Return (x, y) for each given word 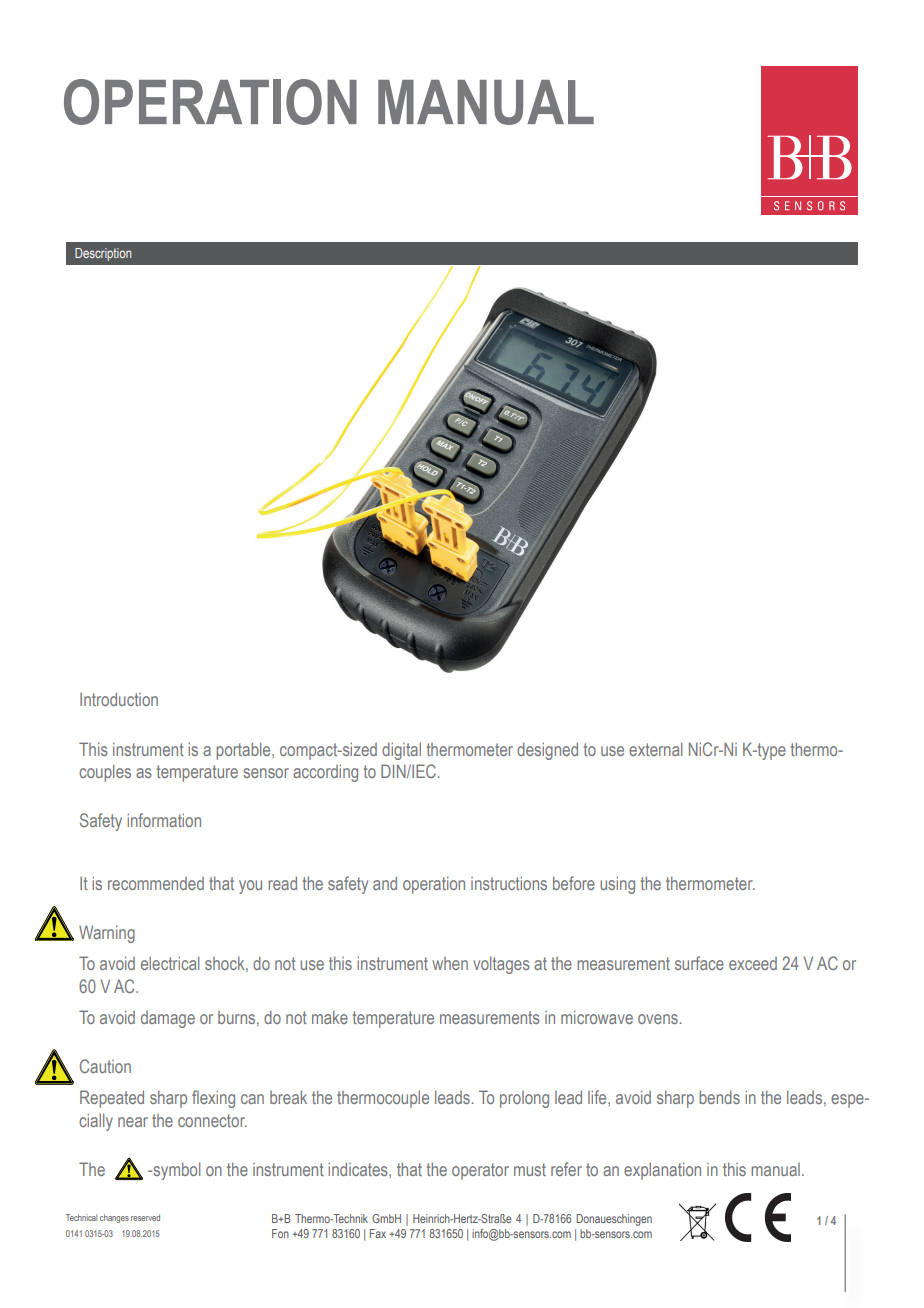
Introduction (119, 699)
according (325, 773)
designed (547, 751)
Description (103, 254)
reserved (145, 1217)
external (655, 749)
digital (401, 751)
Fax (378, 1233)
